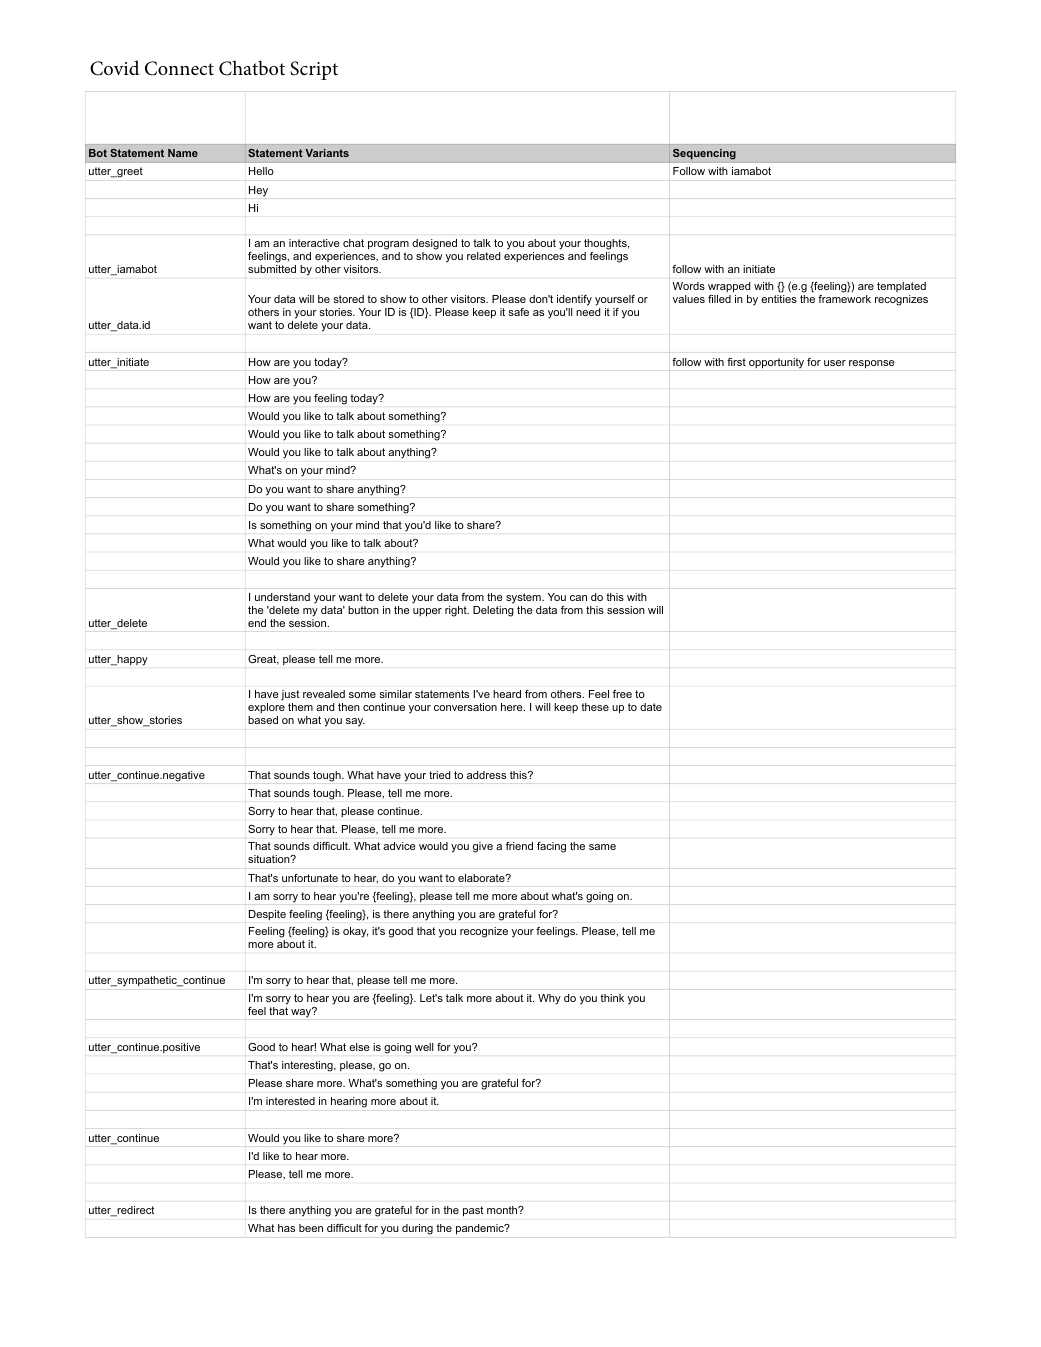 The height and width of the screenshot is (1347, 1041). Describe the element at coordinates (518, 312) in the screenshot. I see `safe` at that location.
